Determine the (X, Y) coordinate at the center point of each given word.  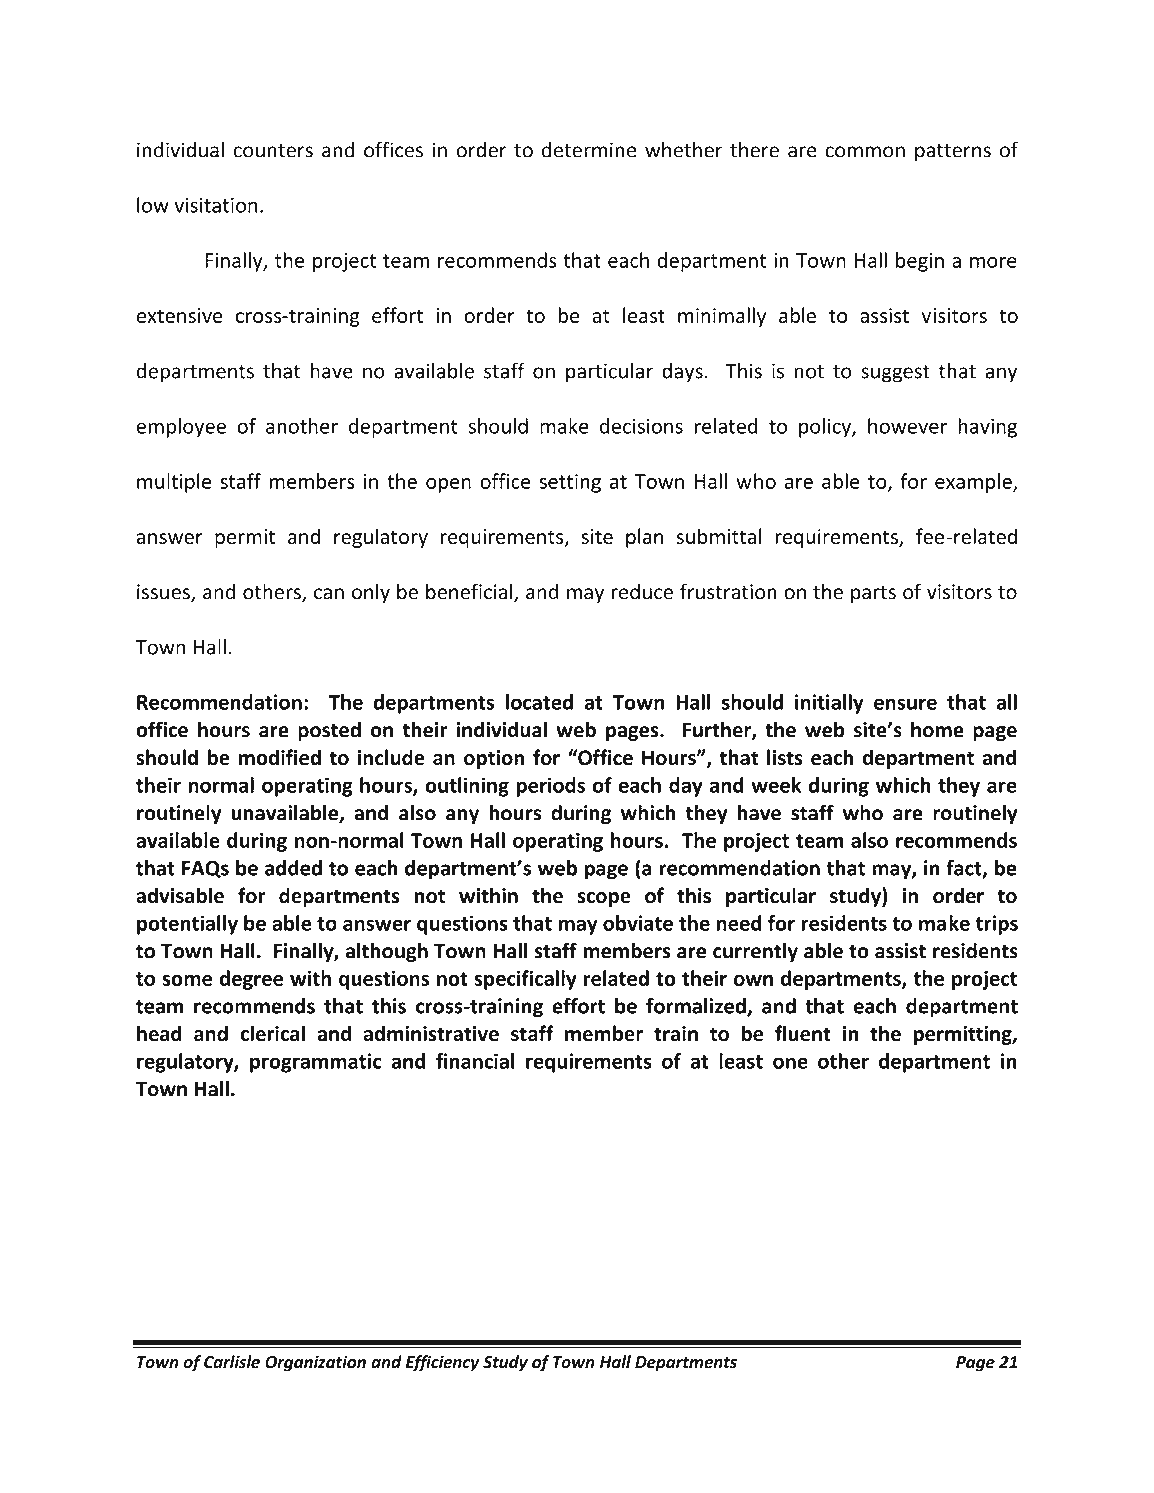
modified (280, 757)
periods (550, 787)
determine (589, 150)
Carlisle (232, 1362)
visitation (215, 205)
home (937, 729)
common (865, 152)
